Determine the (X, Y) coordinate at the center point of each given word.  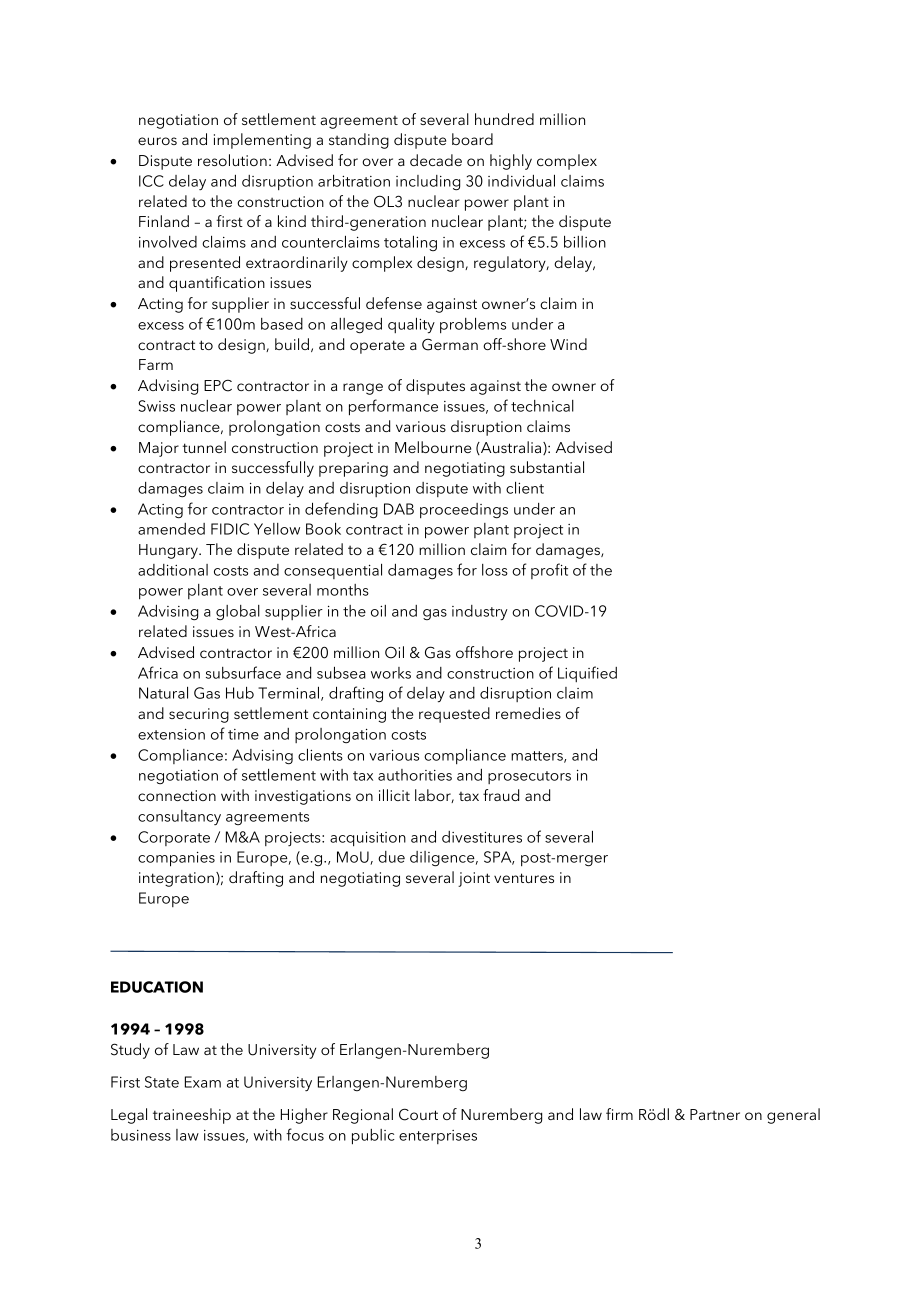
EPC (218, 385)
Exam (203, 1082)
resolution (232, 160)
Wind (568, 344)
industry (480, 613)
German (450, 344)
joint (474, 879)
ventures (524, 878)
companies (176, 859)
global (238, 612)
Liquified (587, 674)
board (472, 139)
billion (585, 242)
